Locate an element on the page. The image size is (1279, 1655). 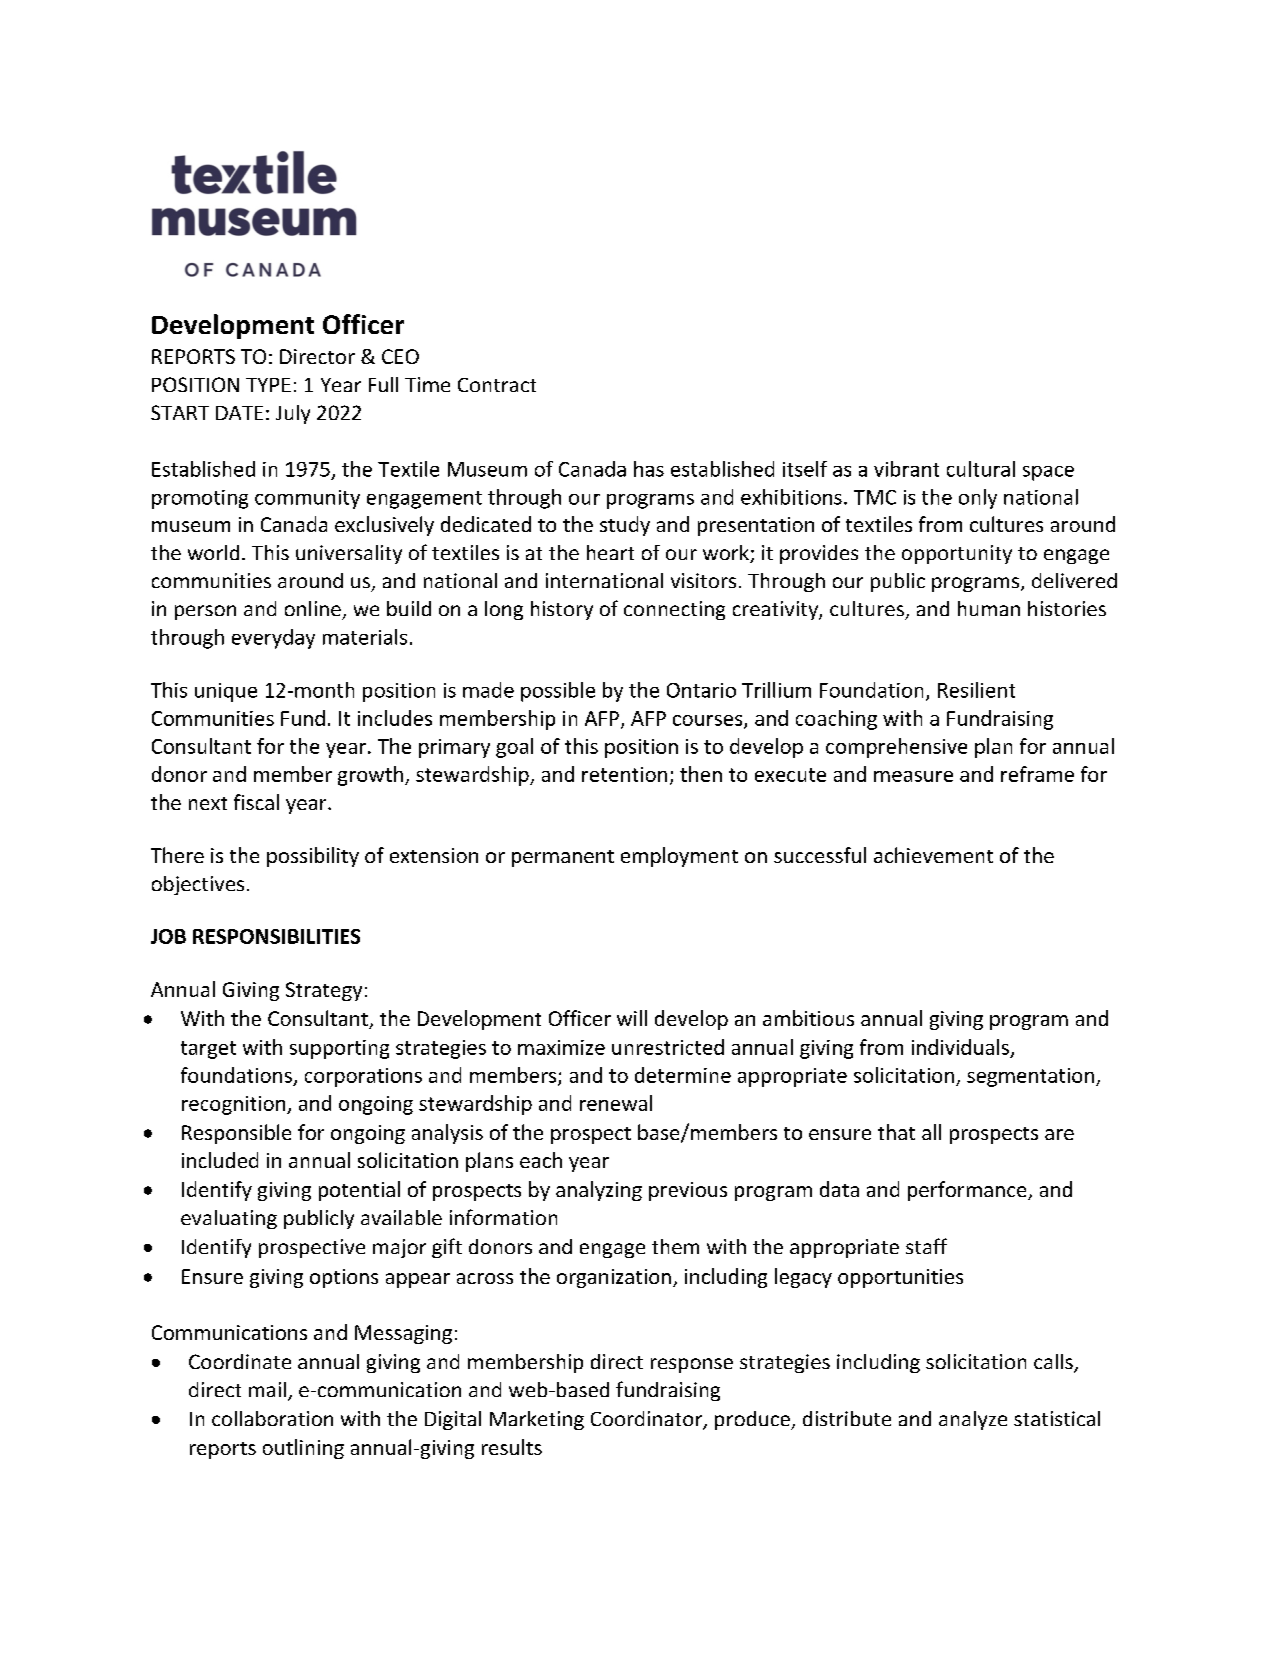
collaboration is located at coordinates (272, 1418).
